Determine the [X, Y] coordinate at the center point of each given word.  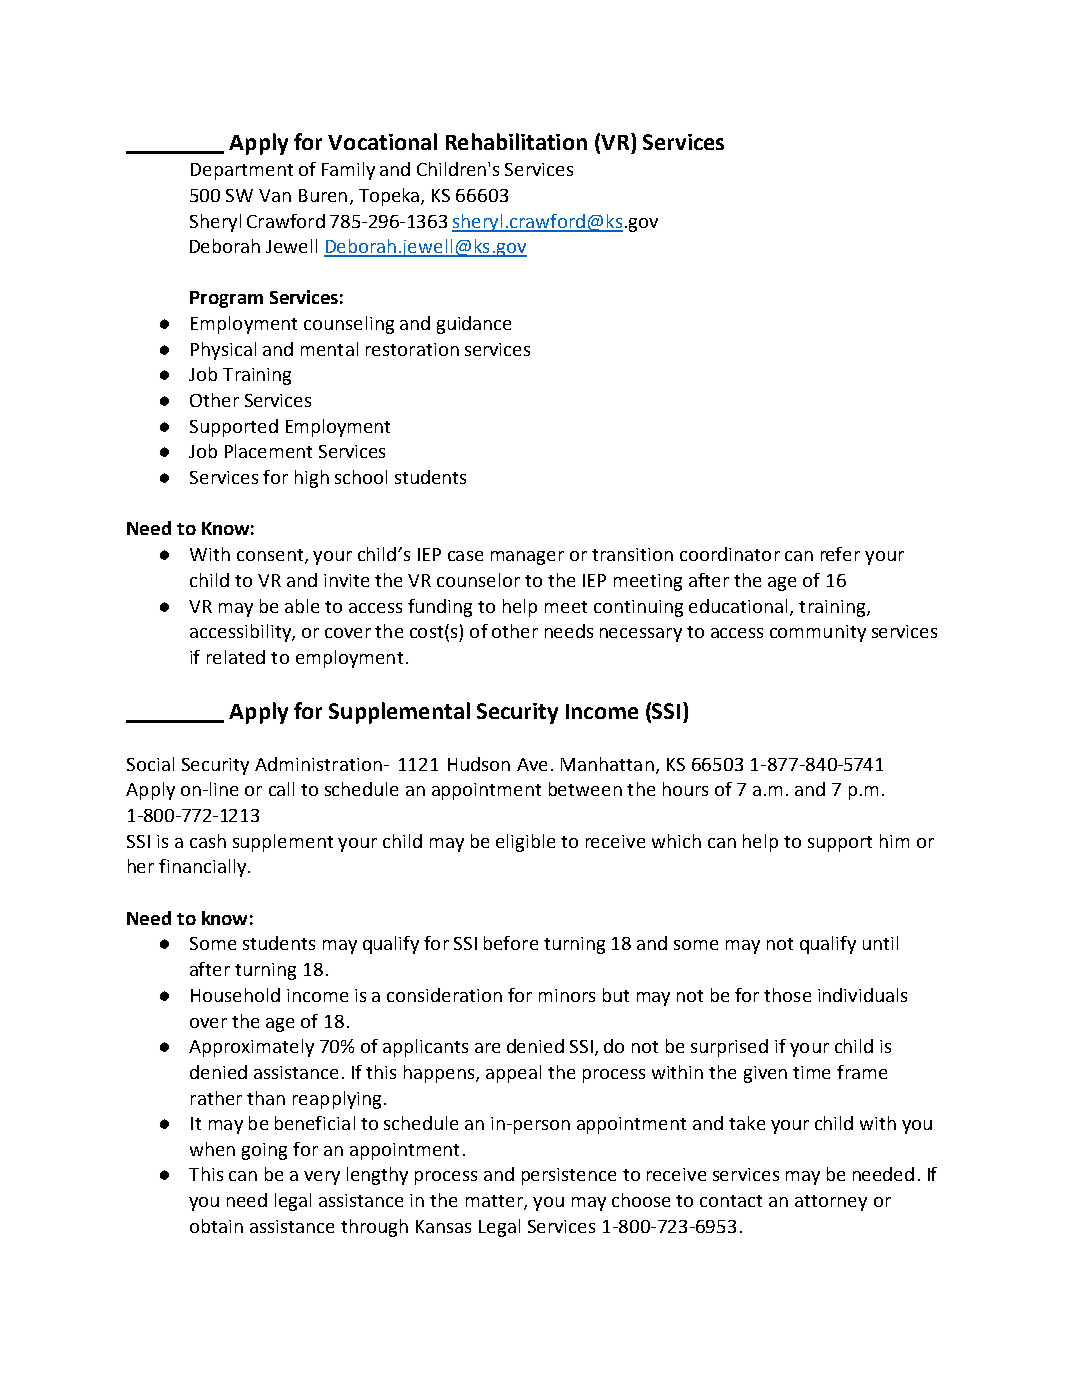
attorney [831, 1203]
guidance [474, 325]
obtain [216, 1226]
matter [495, 1202]
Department [242, 171]
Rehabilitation [516, 141]
